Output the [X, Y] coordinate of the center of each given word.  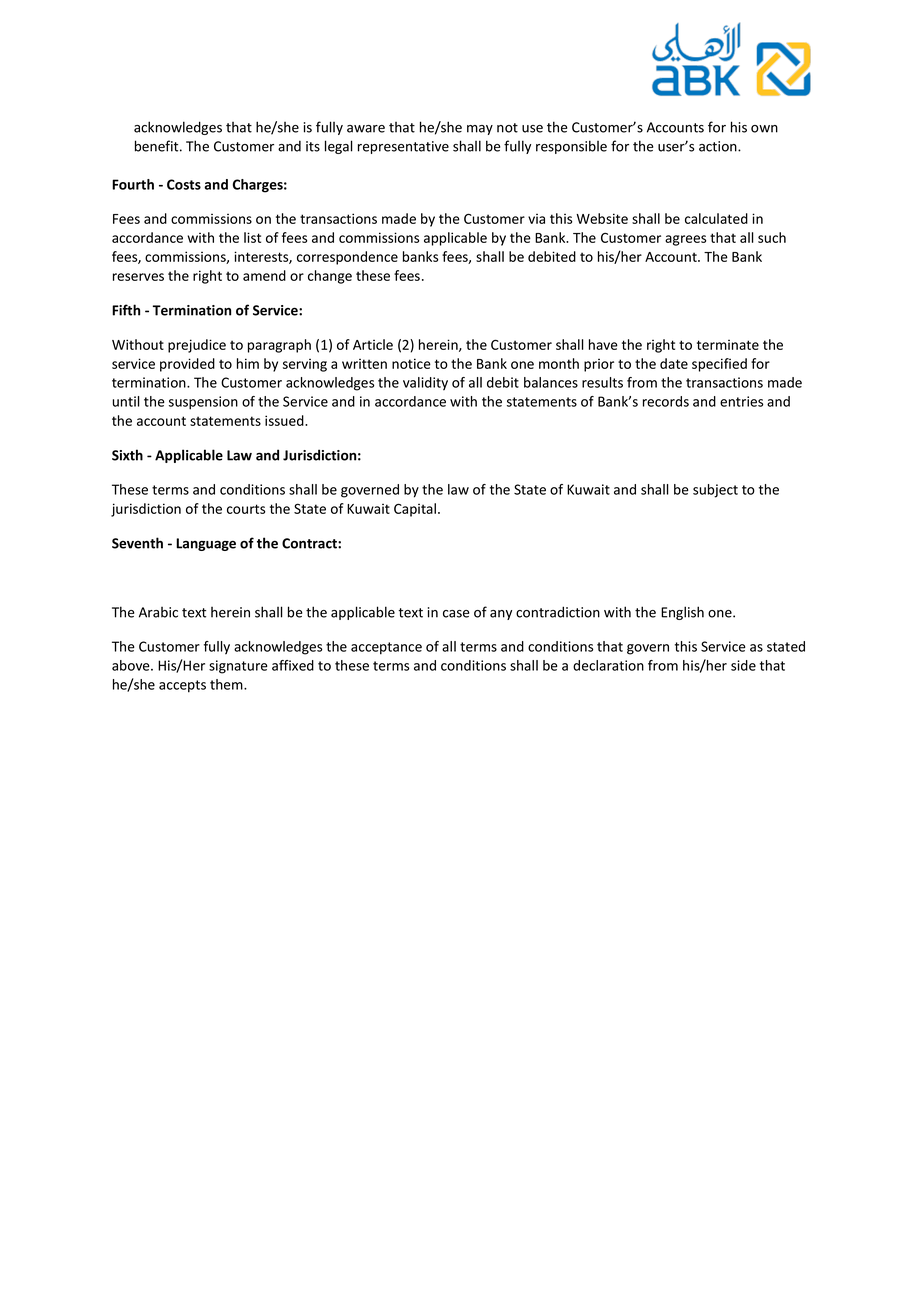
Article [373, 344]
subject [715, 491]
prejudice [197, 346]
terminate [728, 345]
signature [238, 667]
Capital [416, 510]
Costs [184, 184]
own [764, 129]
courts [246, 509]
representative [403, 147]
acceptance [386, 648]
